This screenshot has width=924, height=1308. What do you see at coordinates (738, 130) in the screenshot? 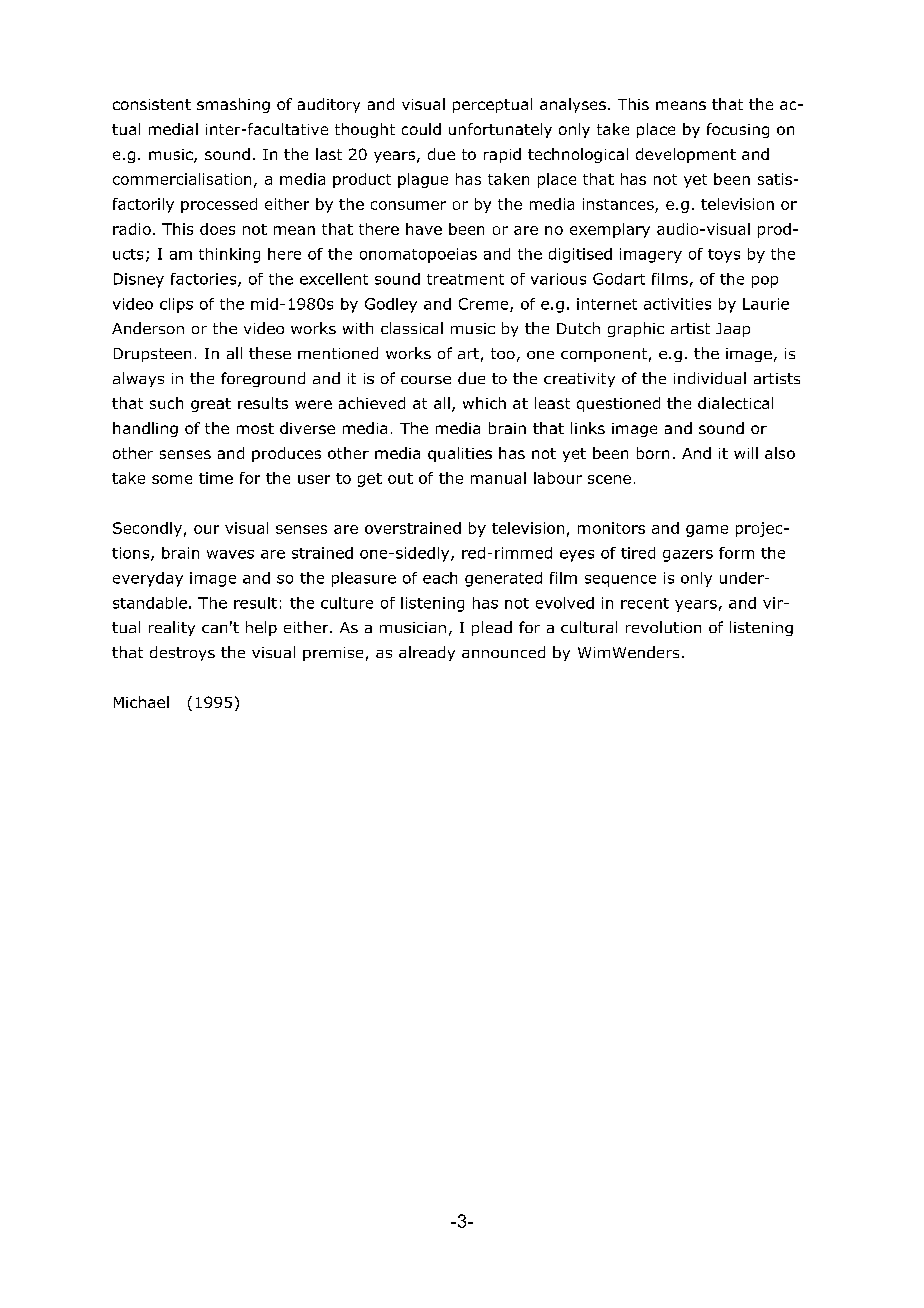
I see `focusing` at bounding box center [738, 130].
